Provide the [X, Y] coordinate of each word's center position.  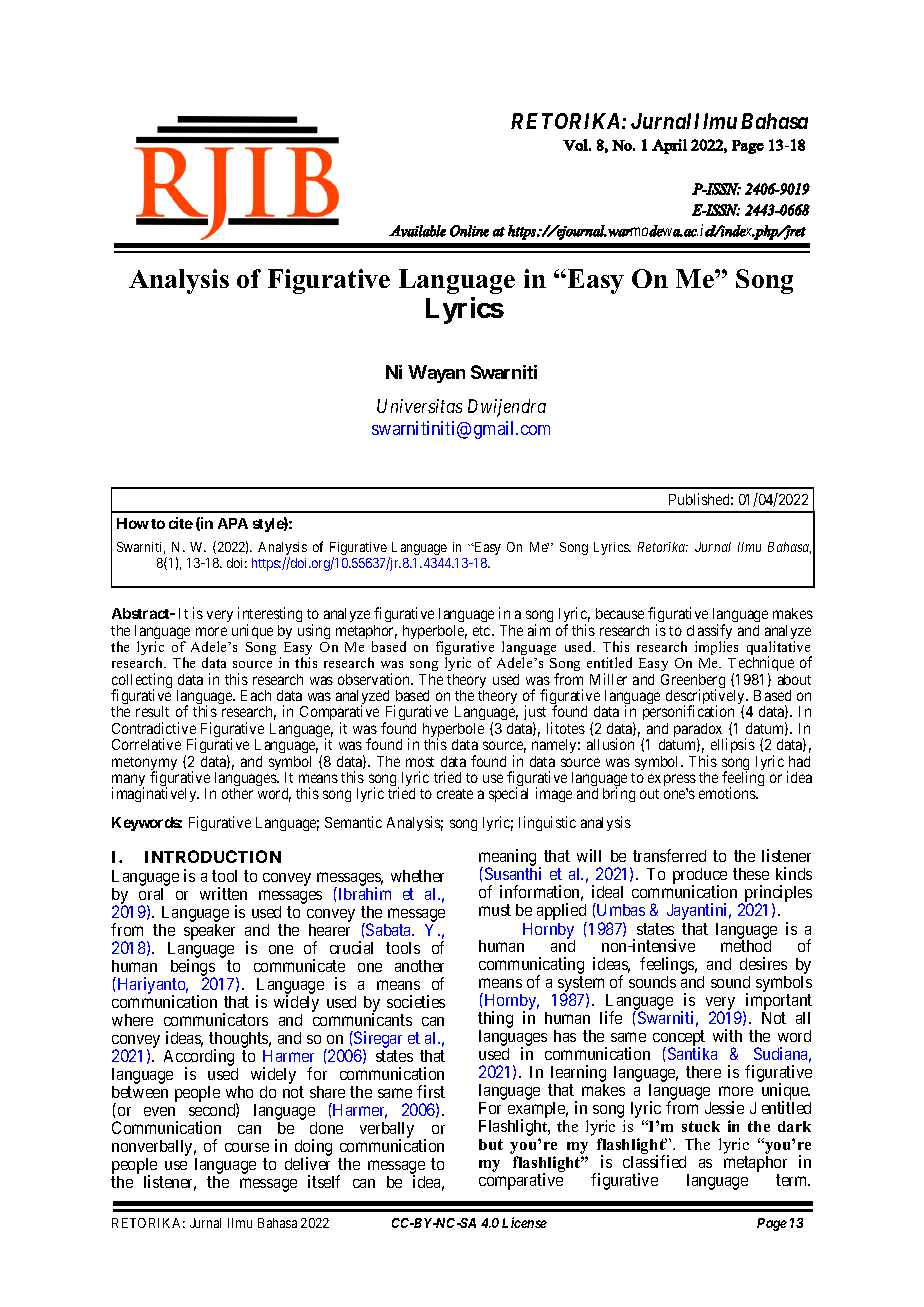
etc [481, 631]
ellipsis [733, 745]
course [247, 1147]
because [620, 613]
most [420, 762]
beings [193, 969]
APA [233, 523]
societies [416, 1001]
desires [763, 963]
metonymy [144, 765]
